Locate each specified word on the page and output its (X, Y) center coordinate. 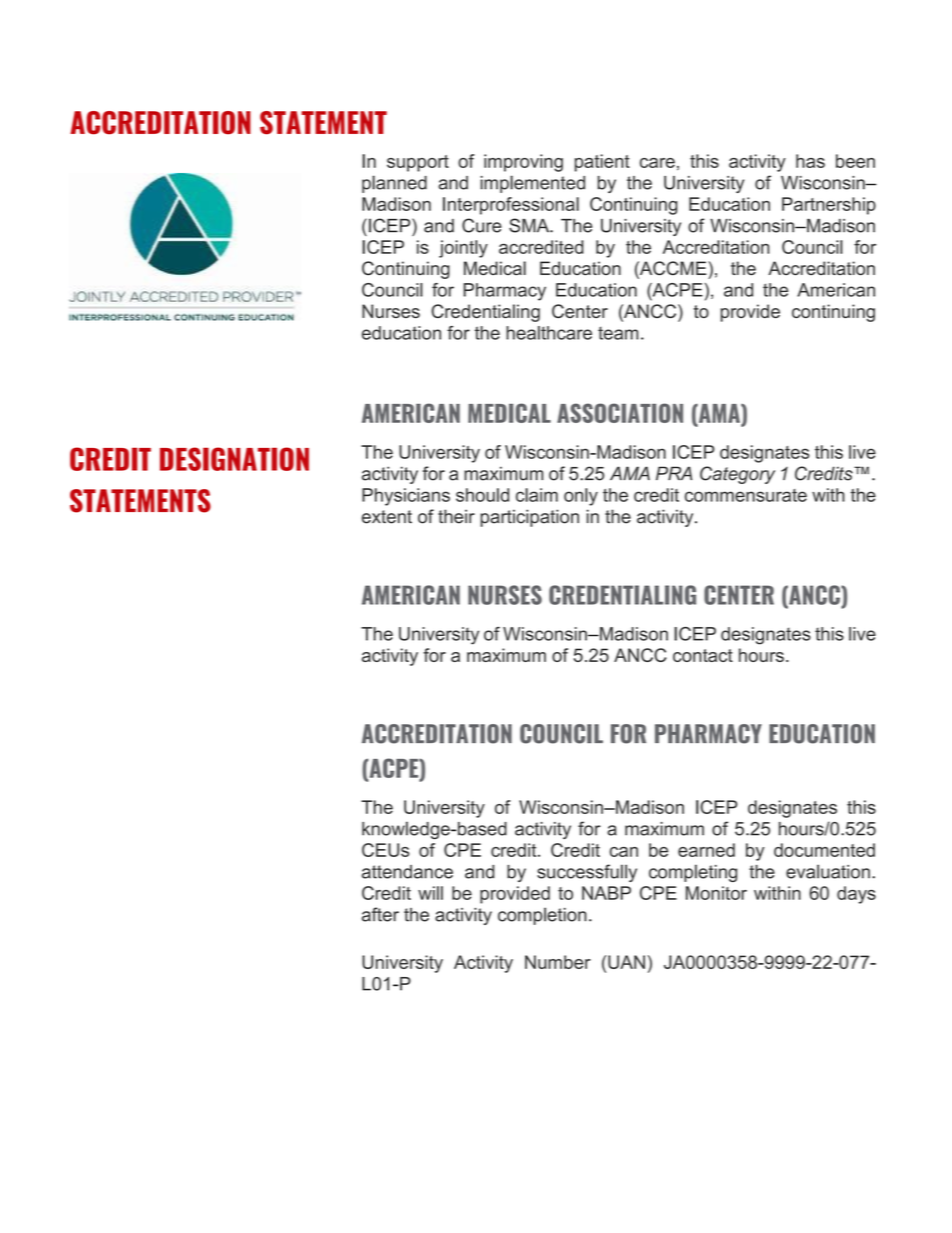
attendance (407, 872)
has (810, 161)
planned (394, 184)
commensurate (746, 495)
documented (824, 850)
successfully (587, 873)
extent (387, 517)
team (618, 333)
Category (737, 475)
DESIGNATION (234, 459)
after (380, 914)
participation (529, 518)
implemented (533, 184)
